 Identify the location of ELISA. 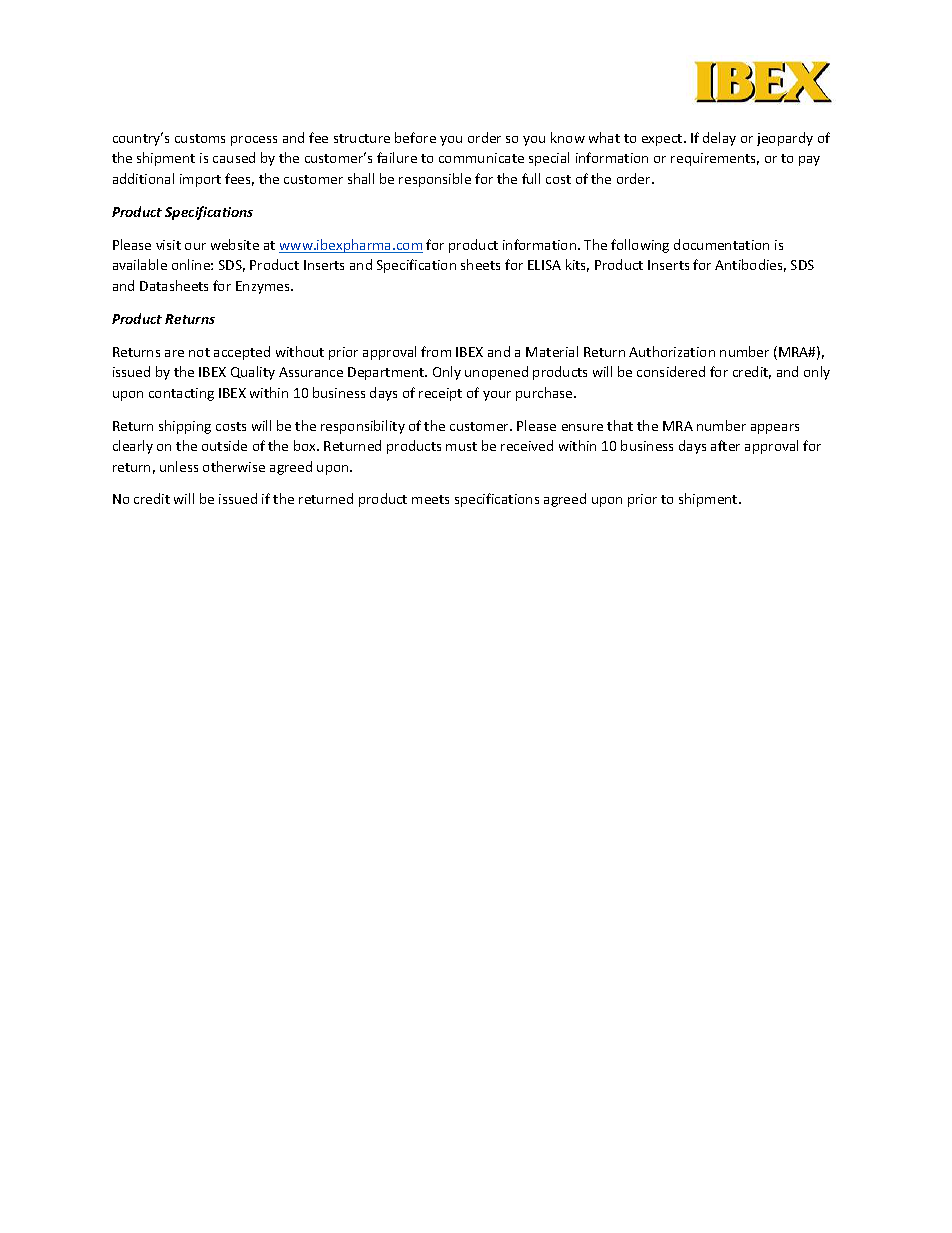
(544, 265).
